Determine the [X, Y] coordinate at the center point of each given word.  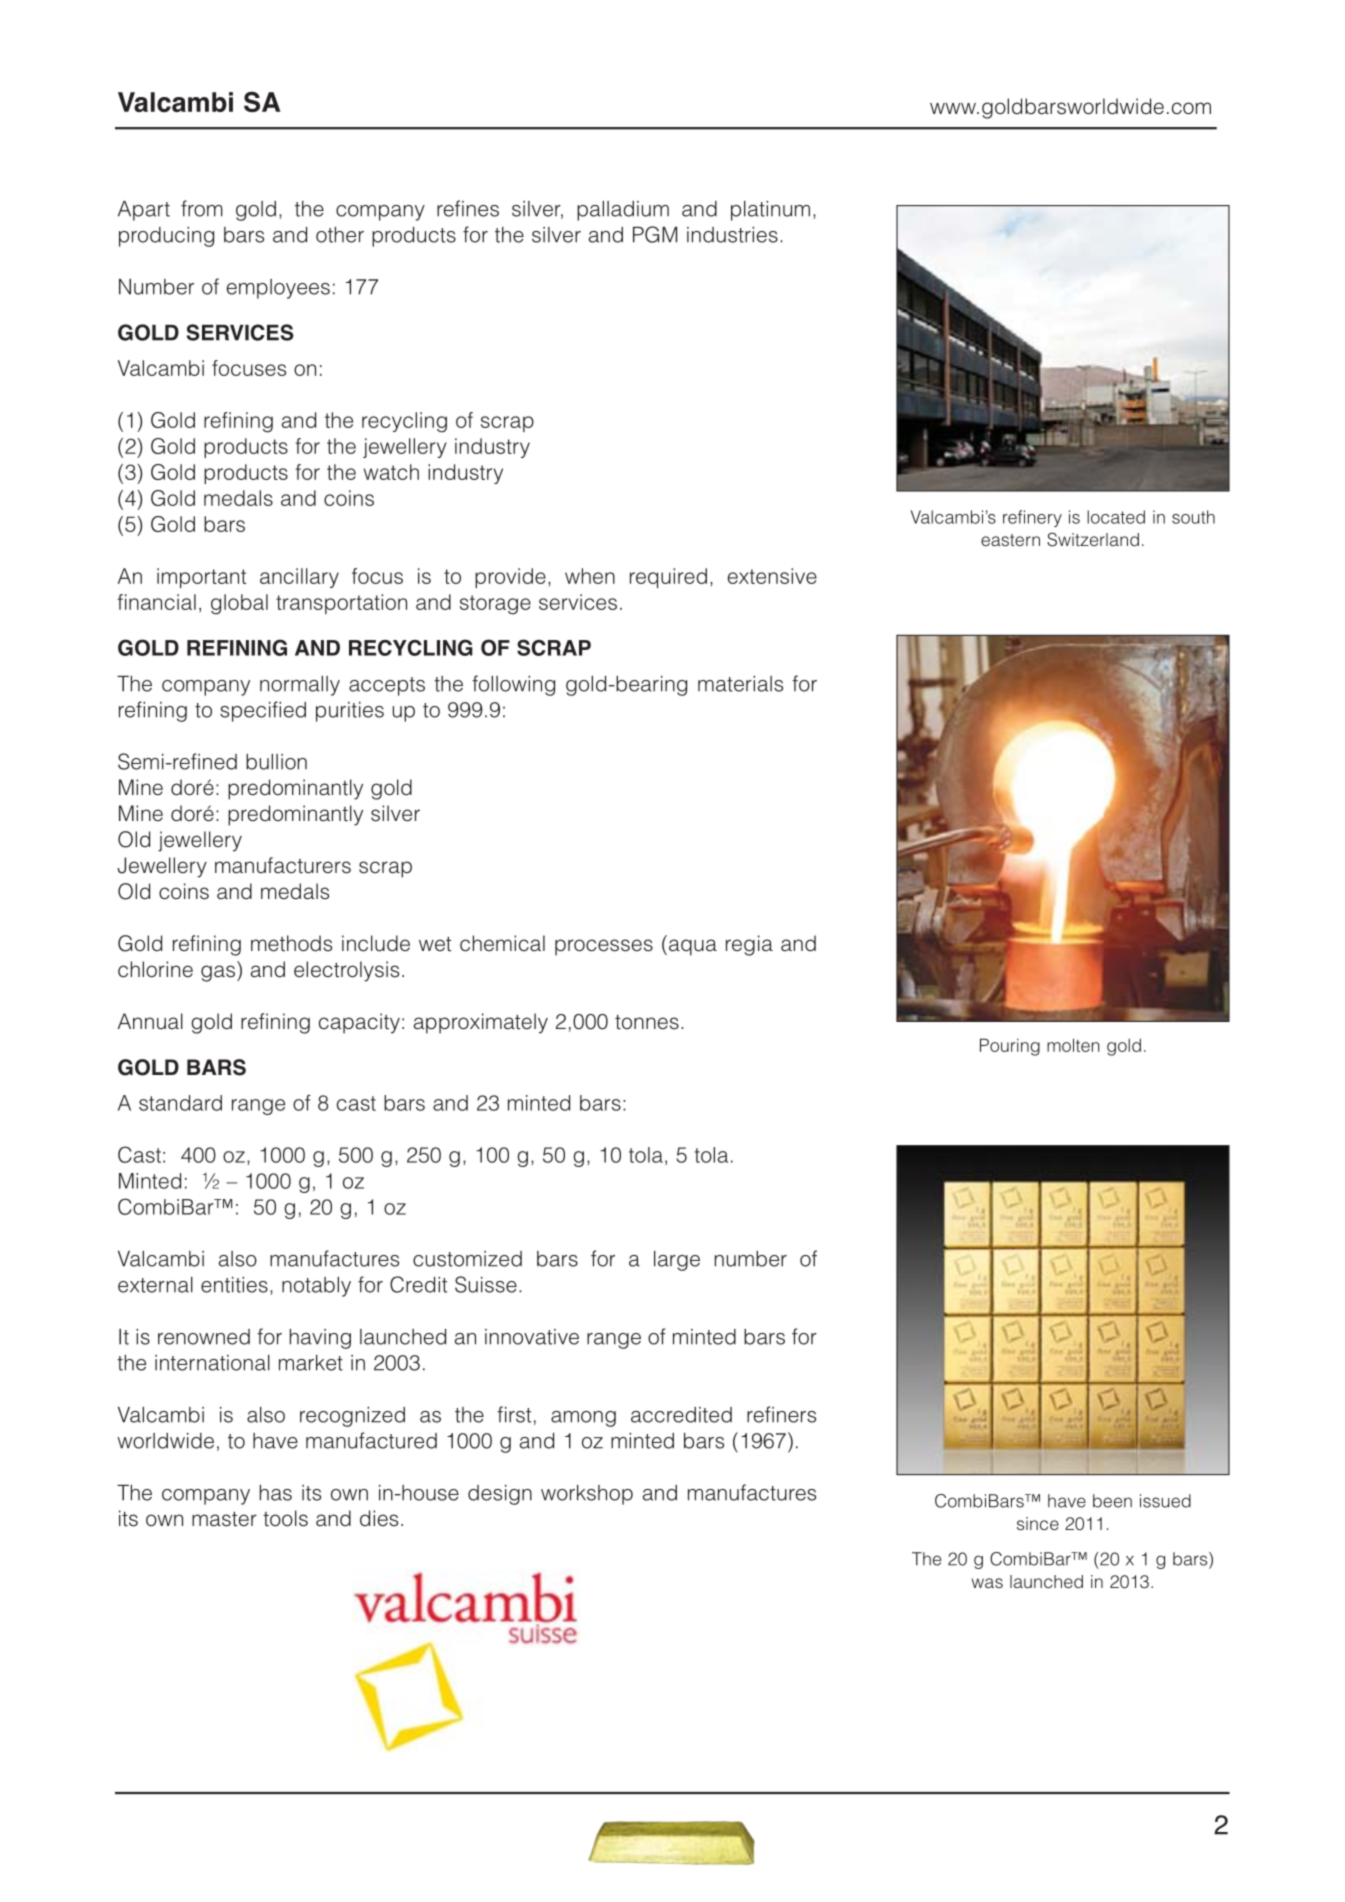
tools [285, 1518]
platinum [770, 211]
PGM [655, 234]
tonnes [647, 1022]
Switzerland [1093, 539]
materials [740, 684]
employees [278, 289]
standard [180, 1103]
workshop [587, 1495]
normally [300, 686]
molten [1073, 1045]
